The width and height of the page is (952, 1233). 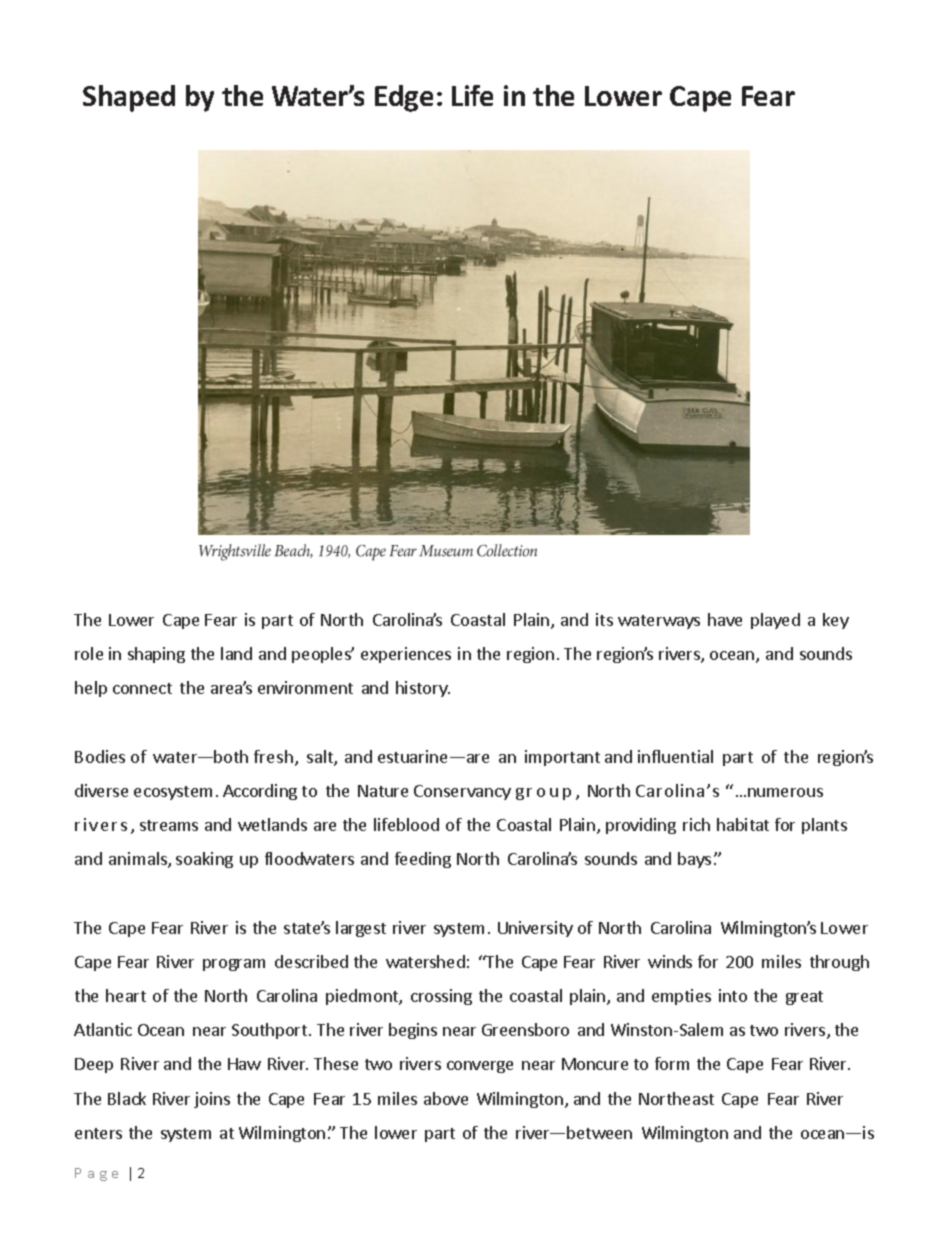 What do you see at coordinates (204, 860) in the page?
I see `soaking` at bounding box center [204, 860].
